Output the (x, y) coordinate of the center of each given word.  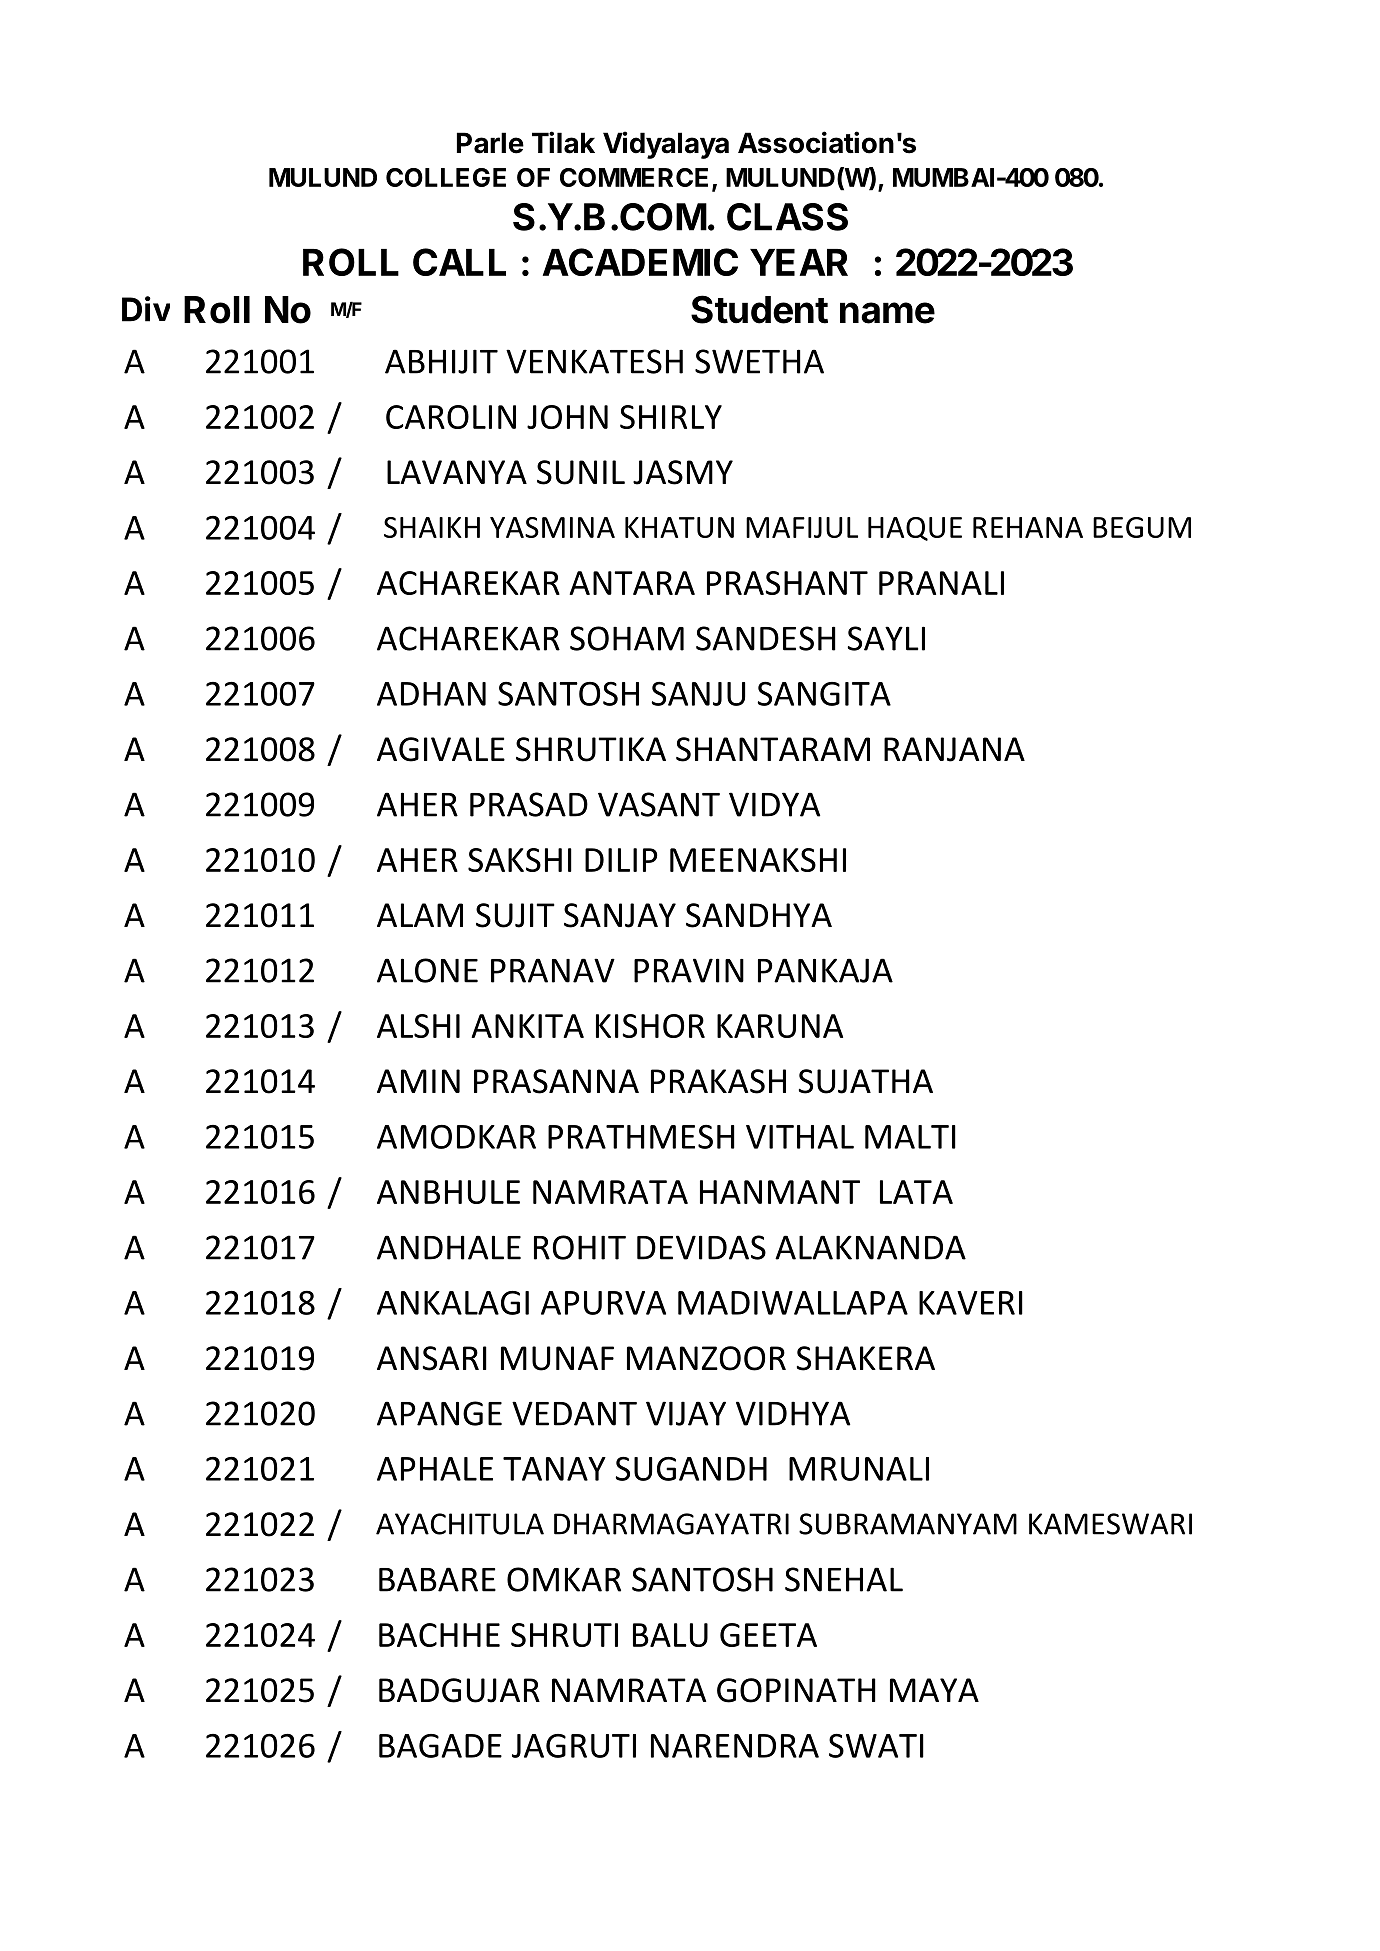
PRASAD (529, 804)
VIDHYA (793, 1413)
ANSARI (432, 1358)
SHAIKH (432, 527)
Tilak (563, 142)
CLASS (787, 217)
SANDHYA (759, 915)
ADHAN (431, 694)
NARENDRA (735, 1746)
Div (146, 309)
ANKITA (527, 1026)
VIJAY (686, 1413)
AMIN (418, 1081)
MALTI (910, 1137)
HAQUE (915, 529)
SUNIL (581, 472)
